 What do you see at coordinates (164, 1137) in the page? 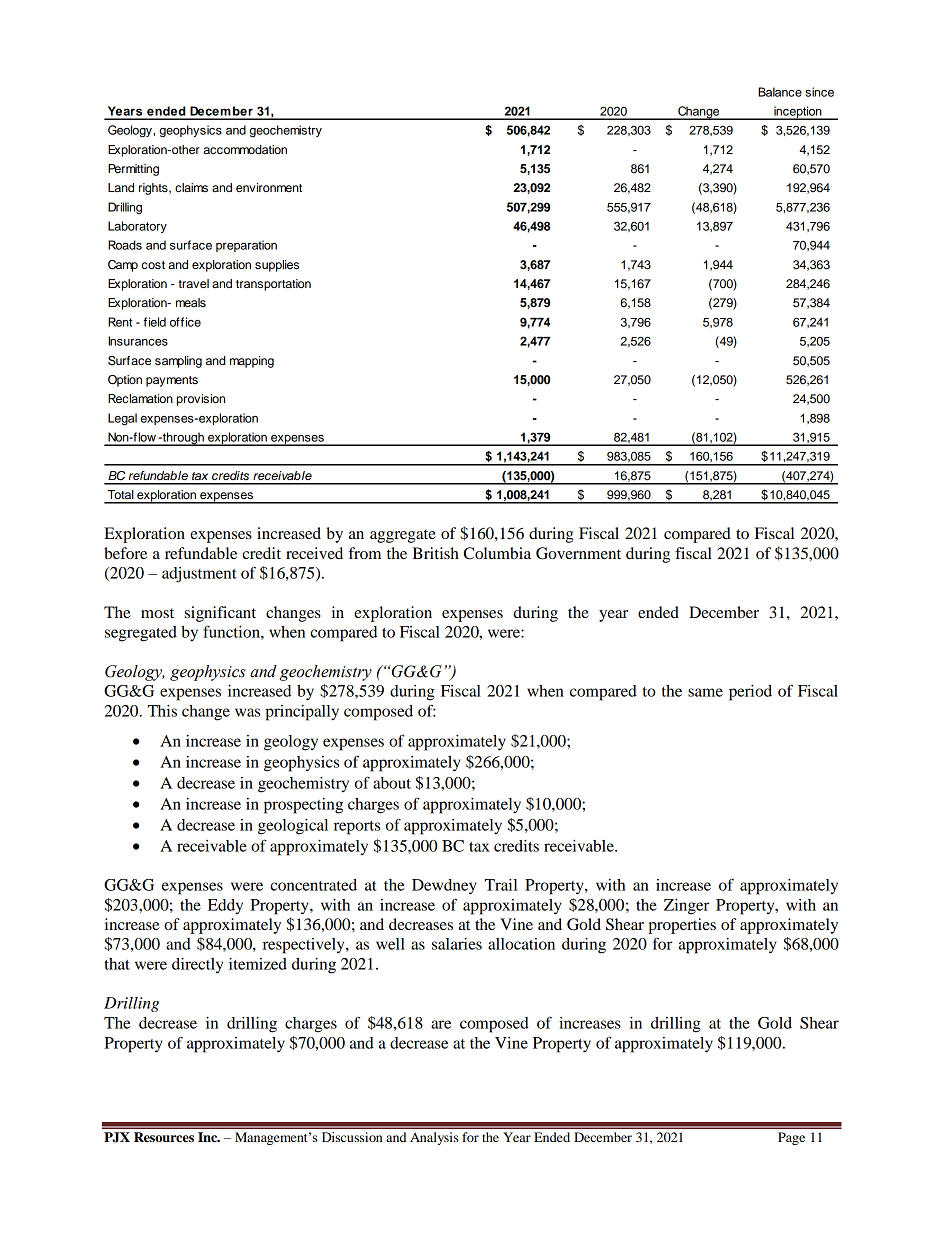
I see `Resources` at bounding box center [164, 1137].
